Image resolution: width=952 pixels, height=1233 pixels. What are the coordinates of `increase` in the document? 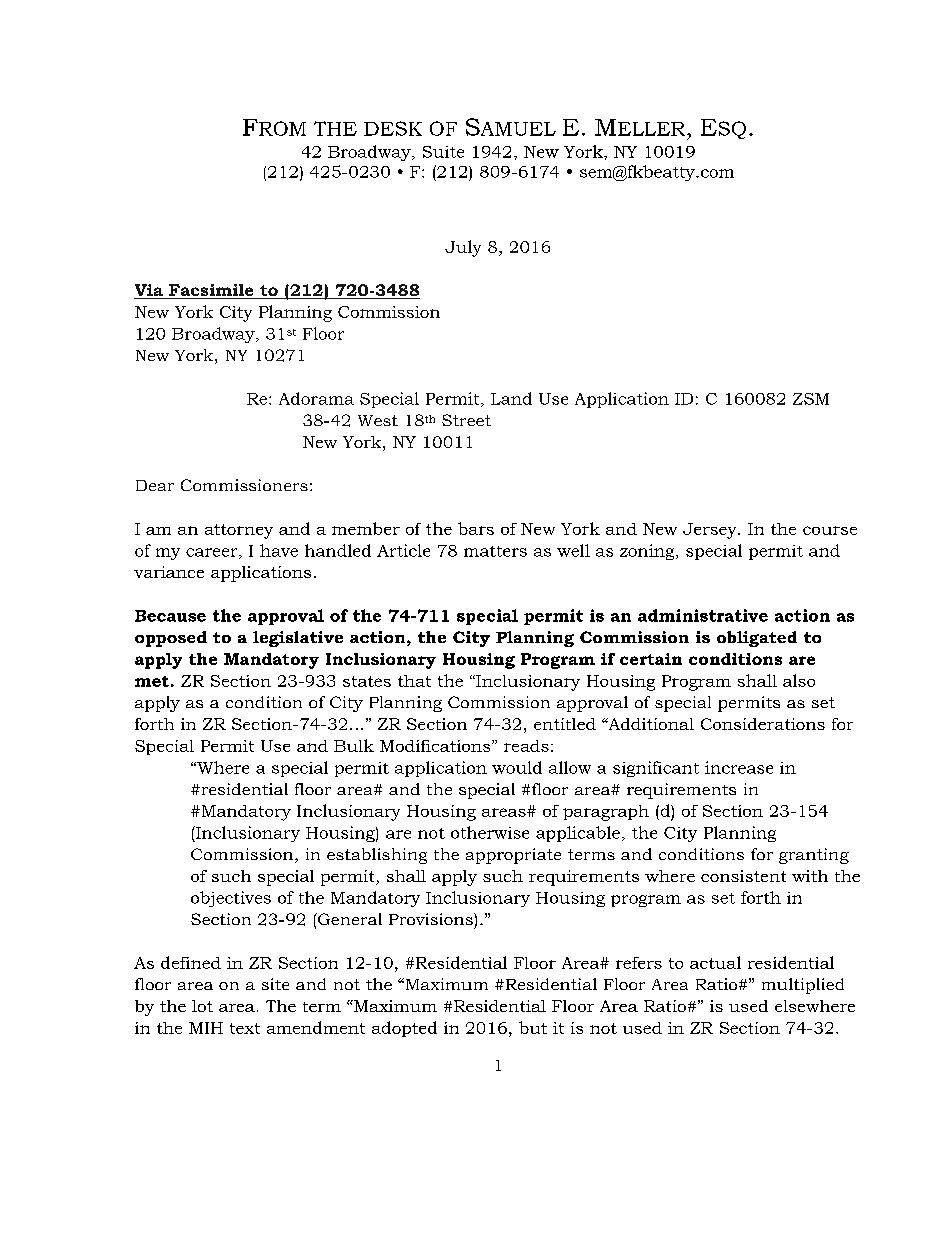 It's located at (739, 767).
